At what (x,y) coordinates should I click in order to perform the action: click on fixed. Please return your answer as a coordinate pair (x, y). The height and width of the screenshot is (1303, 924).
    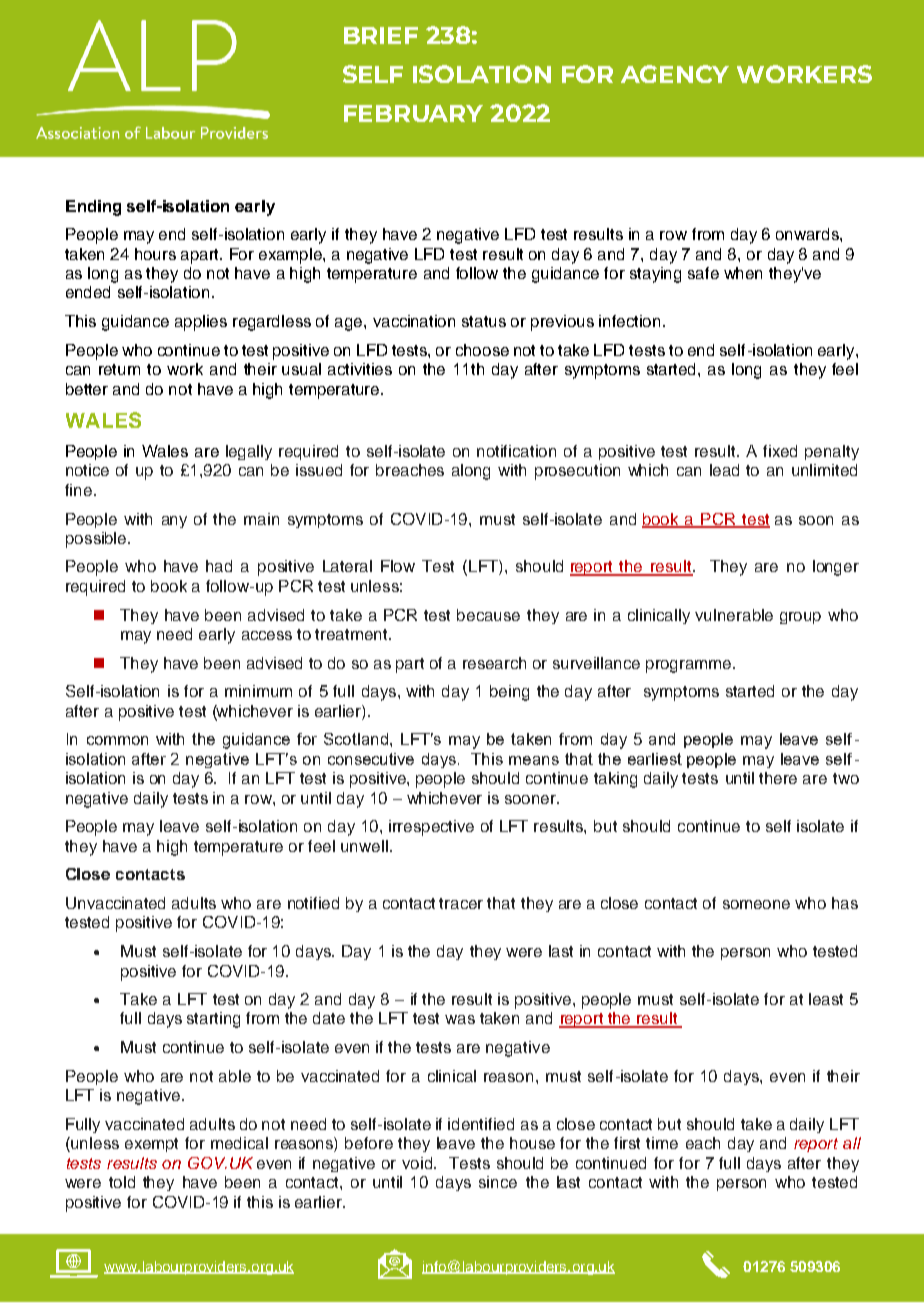
    Looking at the image, I should click on (780, 451).
